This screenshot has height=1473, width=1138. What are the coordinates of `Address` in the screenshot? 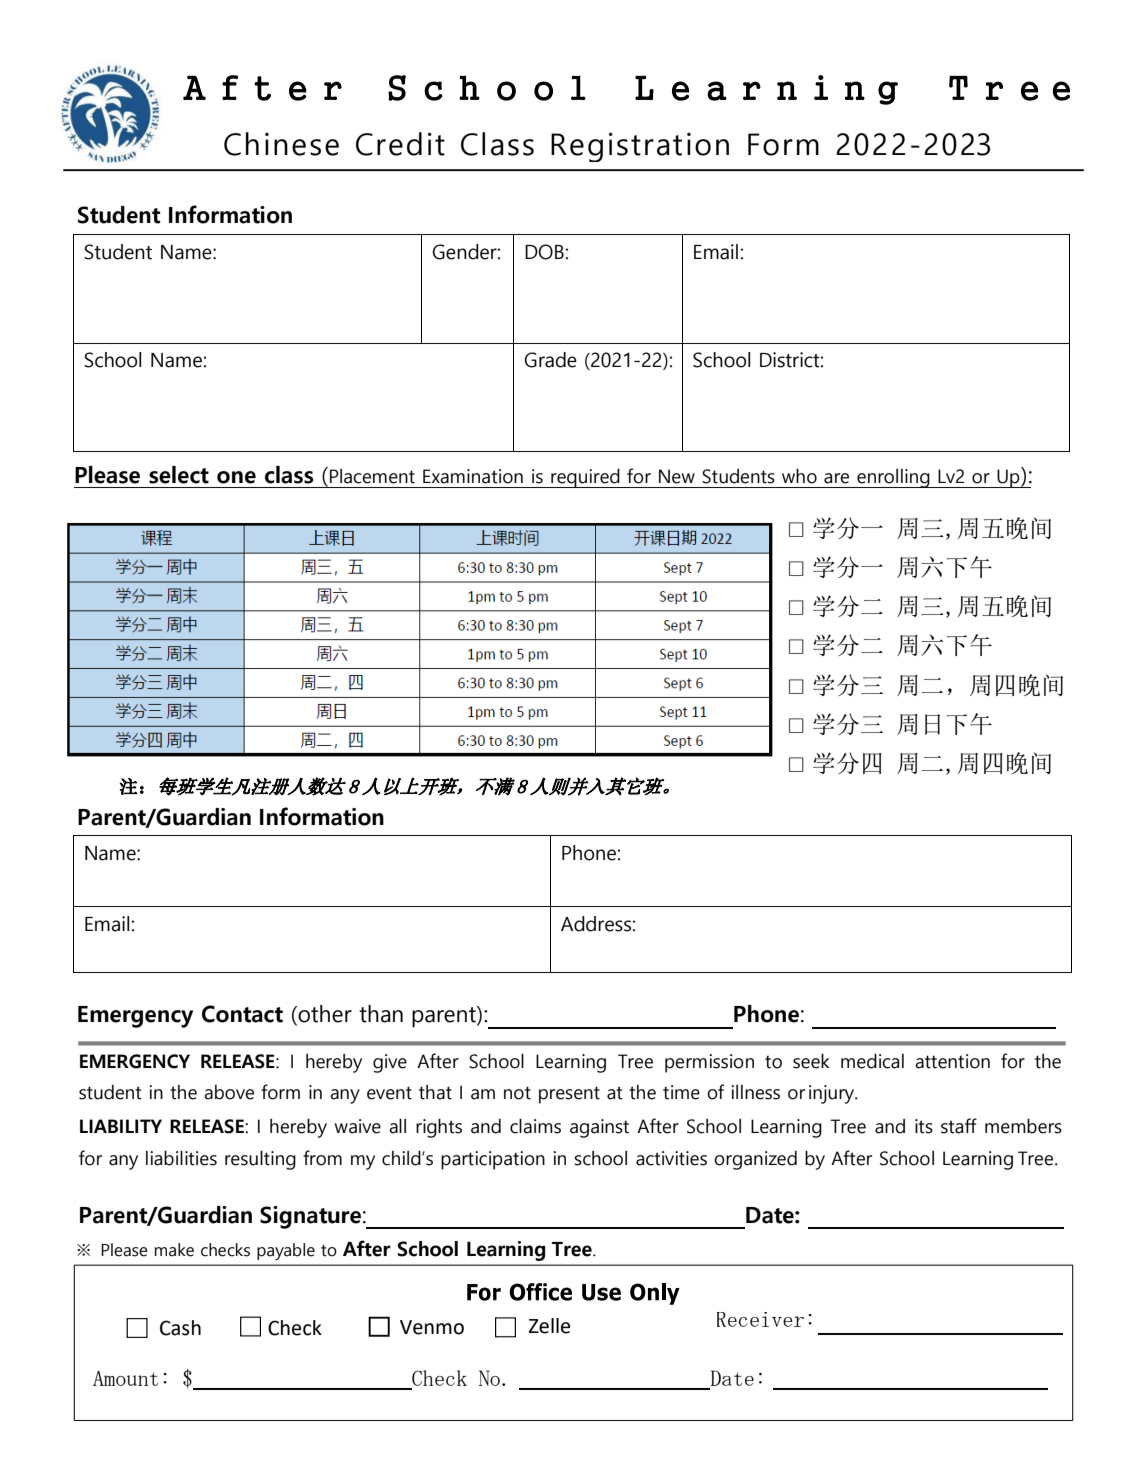 It's located at (596, 924).
